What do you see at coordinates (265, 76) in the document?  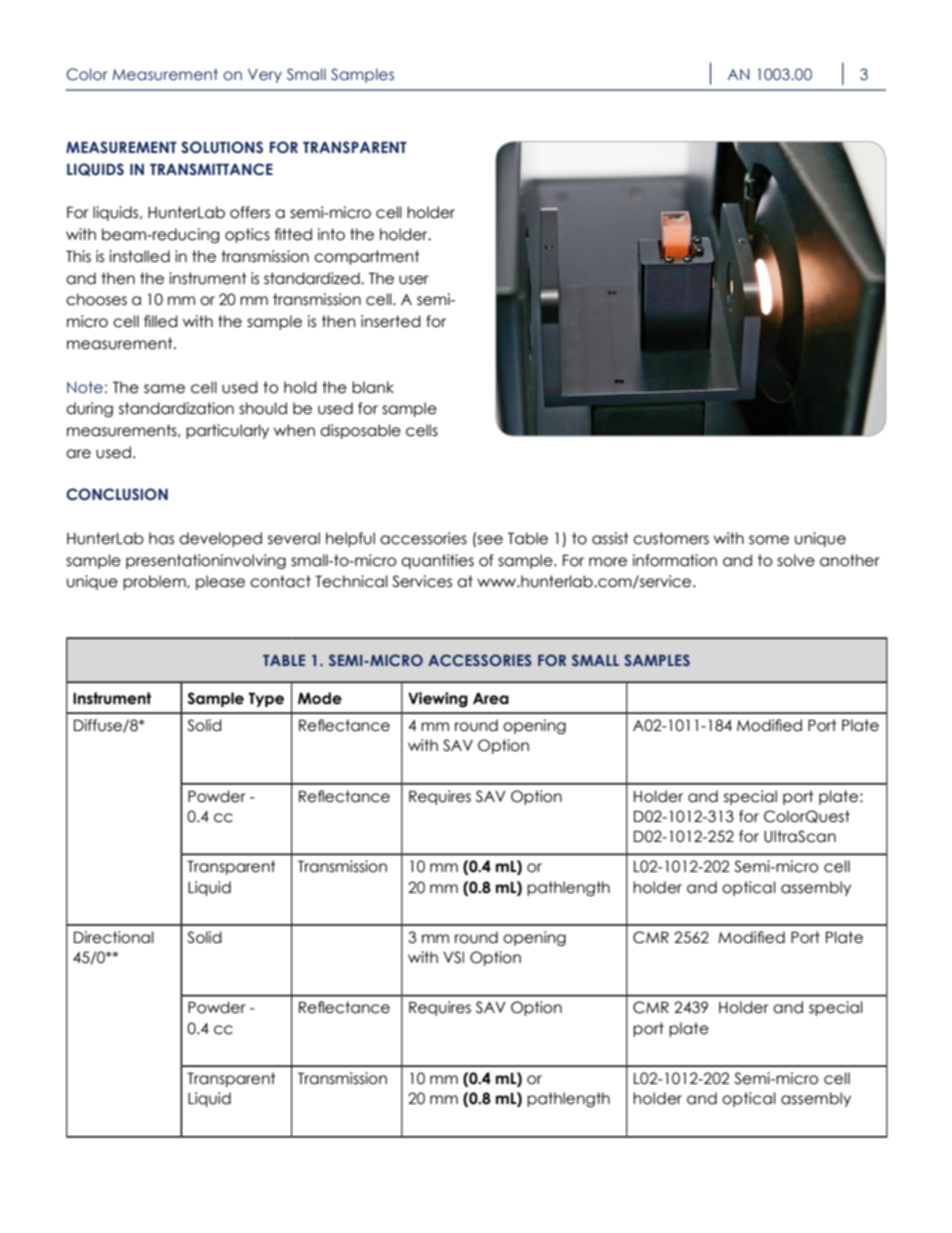 I see `Very` at bounding box center [265, 76].
